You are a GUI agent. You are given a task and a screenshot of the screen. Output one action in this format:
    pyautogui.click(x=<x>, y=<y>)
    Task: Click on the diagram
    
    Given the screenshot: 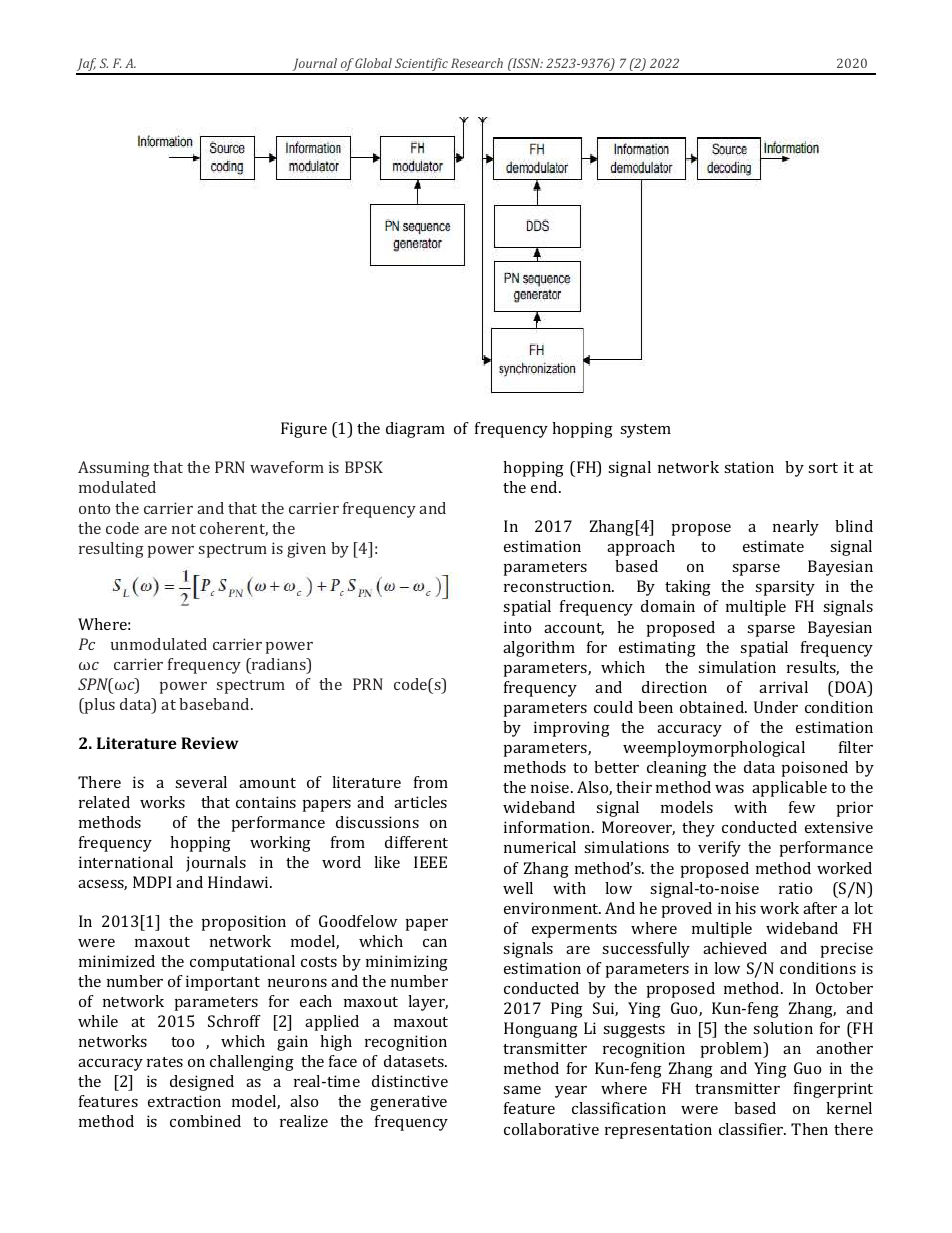 What is the action you would take?
    pyautogui.click(x=415, y=430)
